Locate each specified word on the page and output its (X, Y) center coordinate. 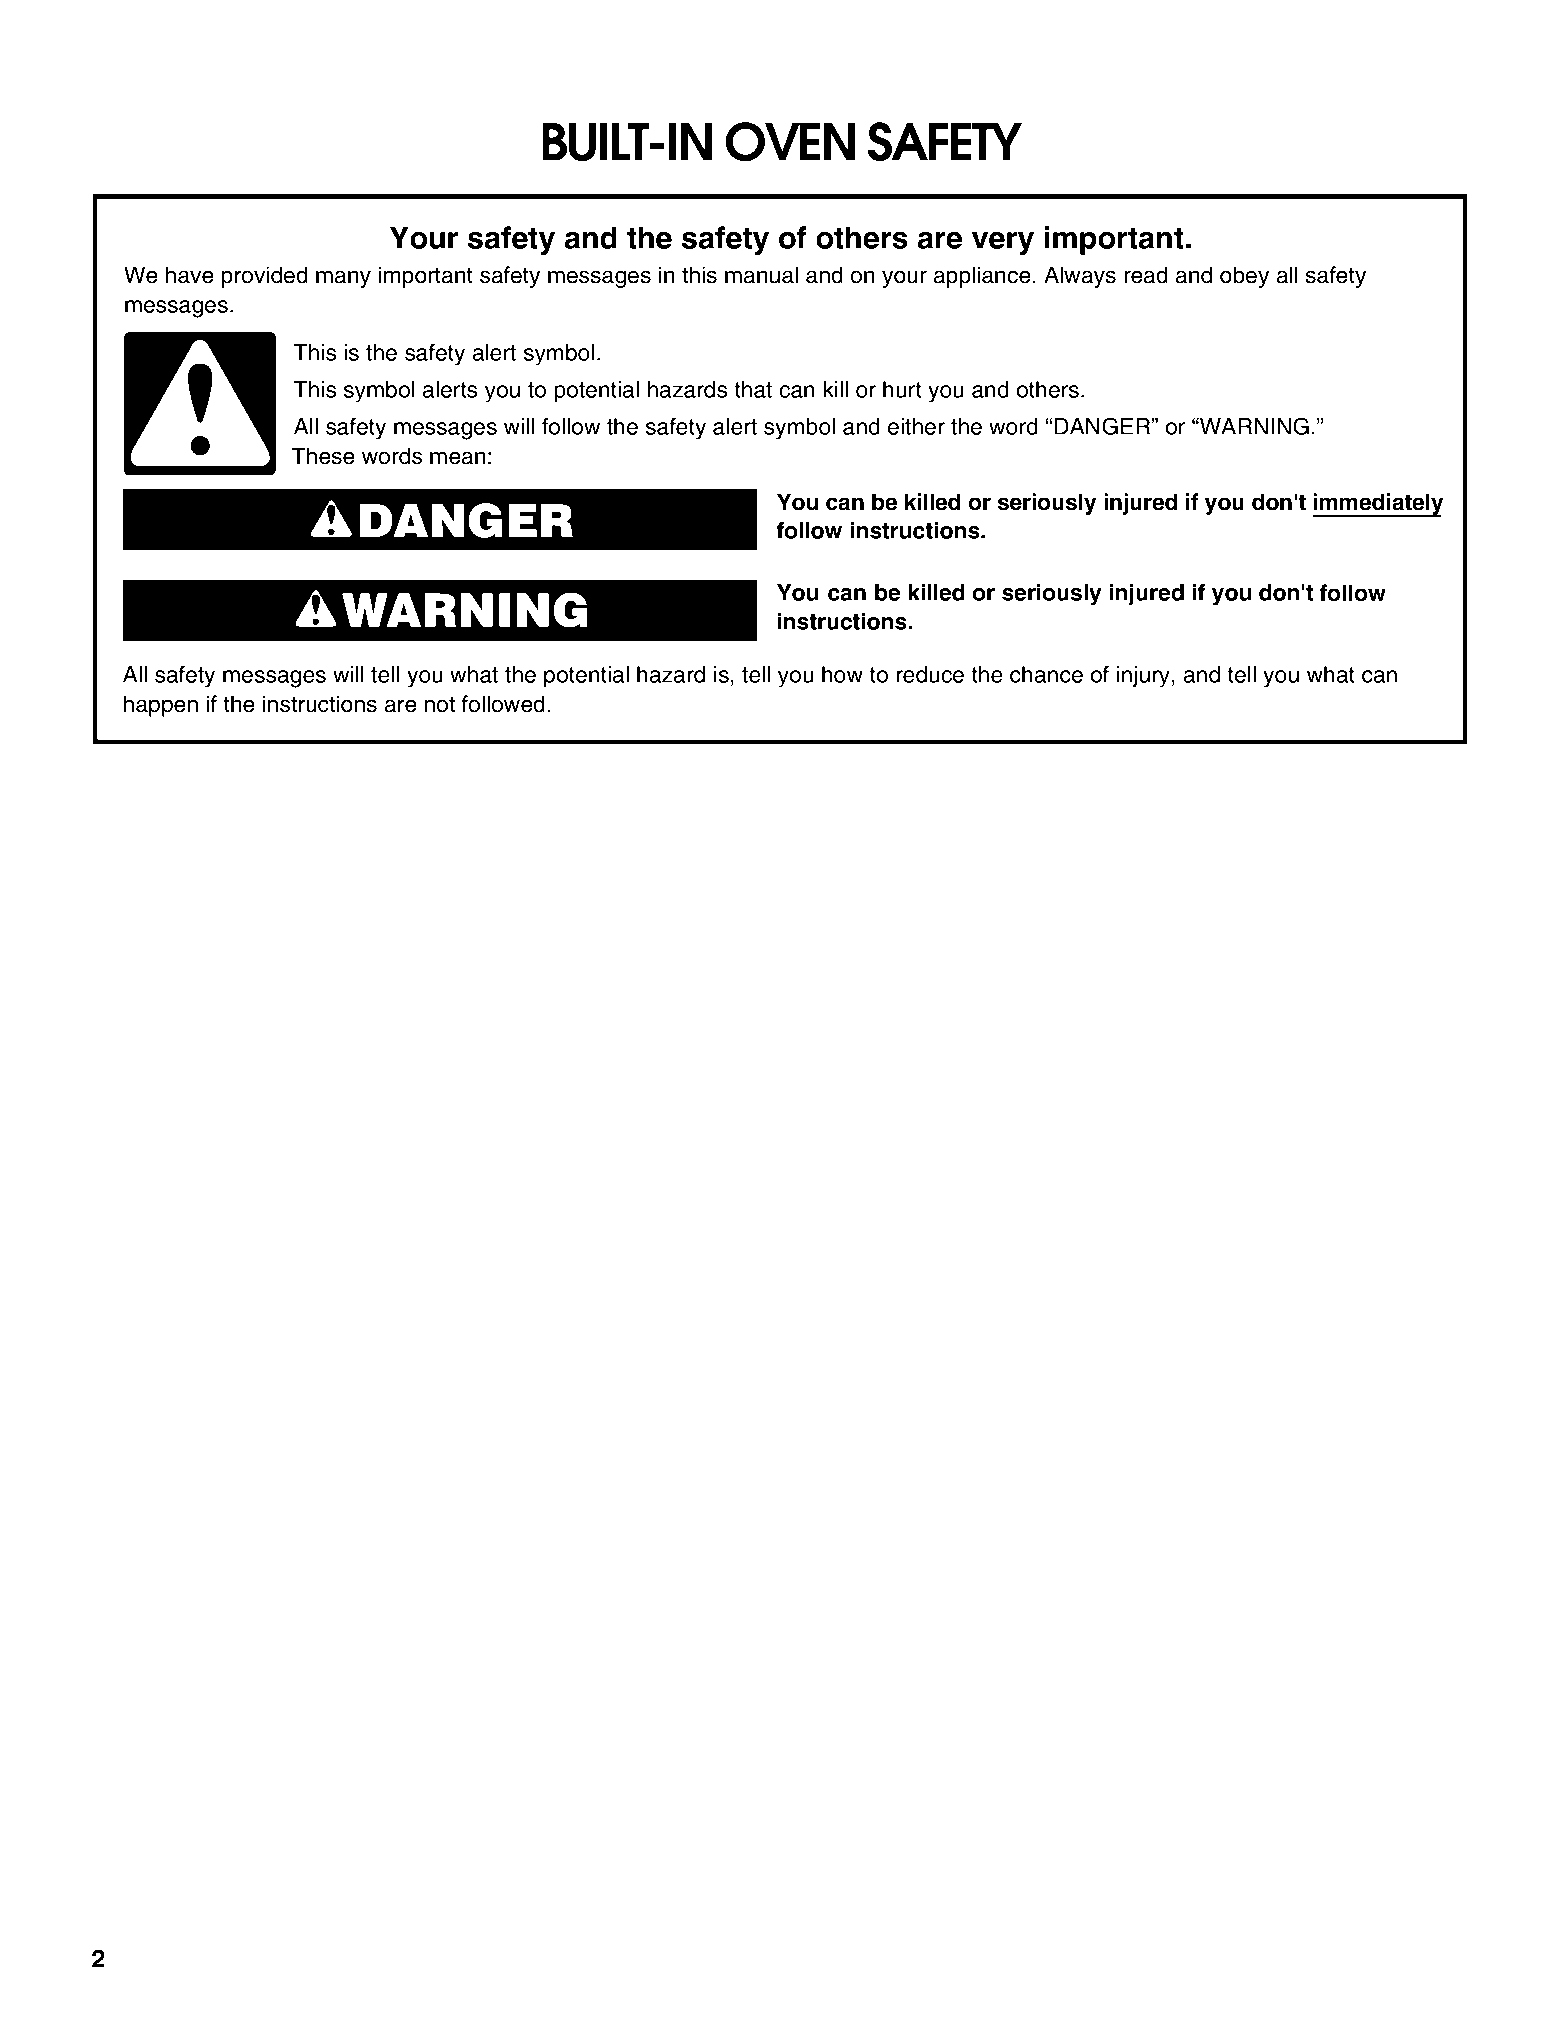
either (916, 426)
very (1003, 243)
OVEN (790, 142)
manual (761, 275)
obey (1244, 277)
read (1146, 275)
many (343, 279)
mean (458, 458)
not (440, 704)
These (323, 456)
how (842, 674)
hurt (902, 389)
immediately (1378, 505)
